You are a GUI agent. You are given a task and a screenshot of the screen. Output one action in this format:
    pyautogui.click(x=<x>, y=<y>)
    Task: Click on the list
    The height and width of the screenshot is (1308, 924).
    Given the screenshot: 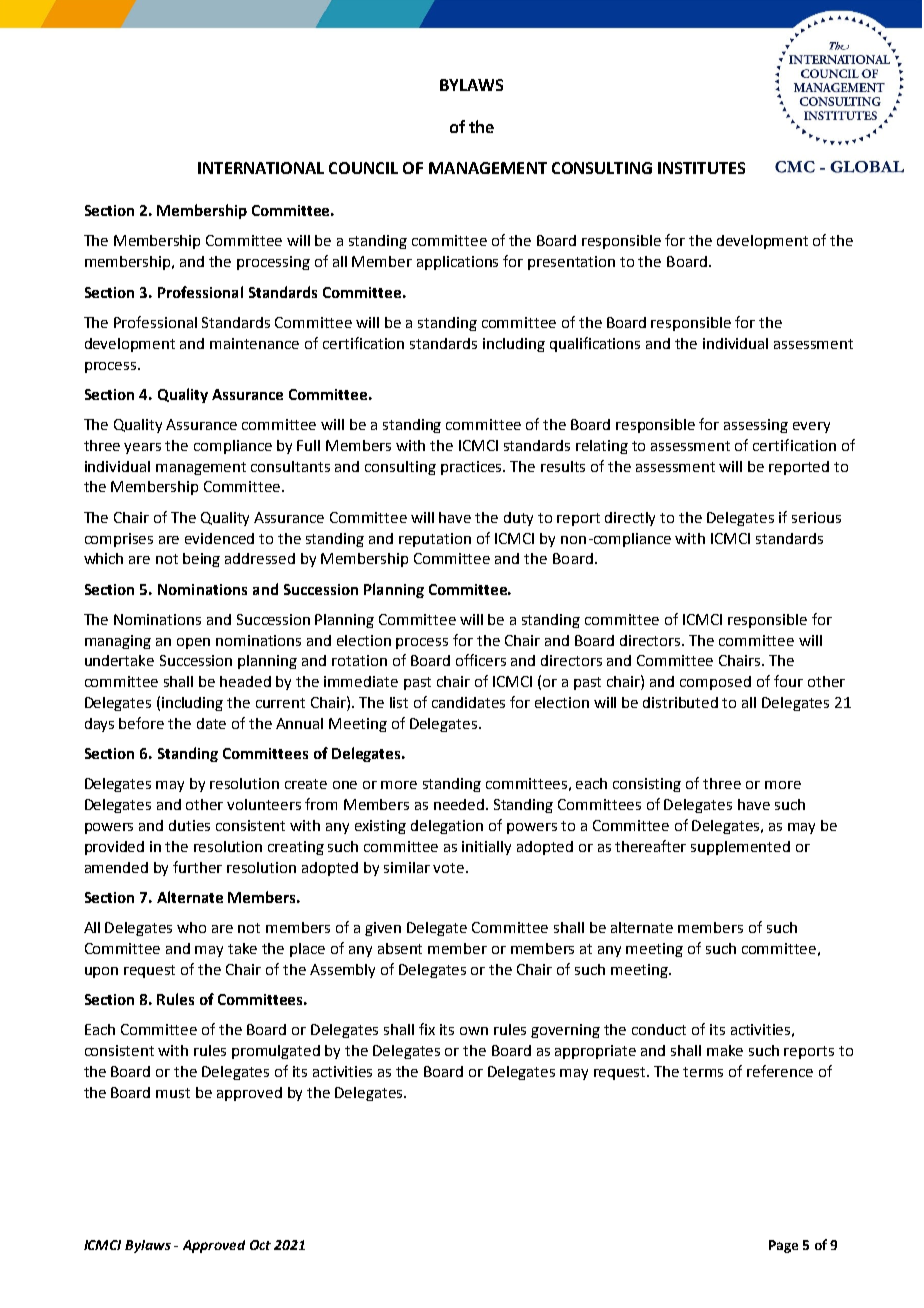 What is the action you would take?
    pyautogui.click(x=399, y=702)
